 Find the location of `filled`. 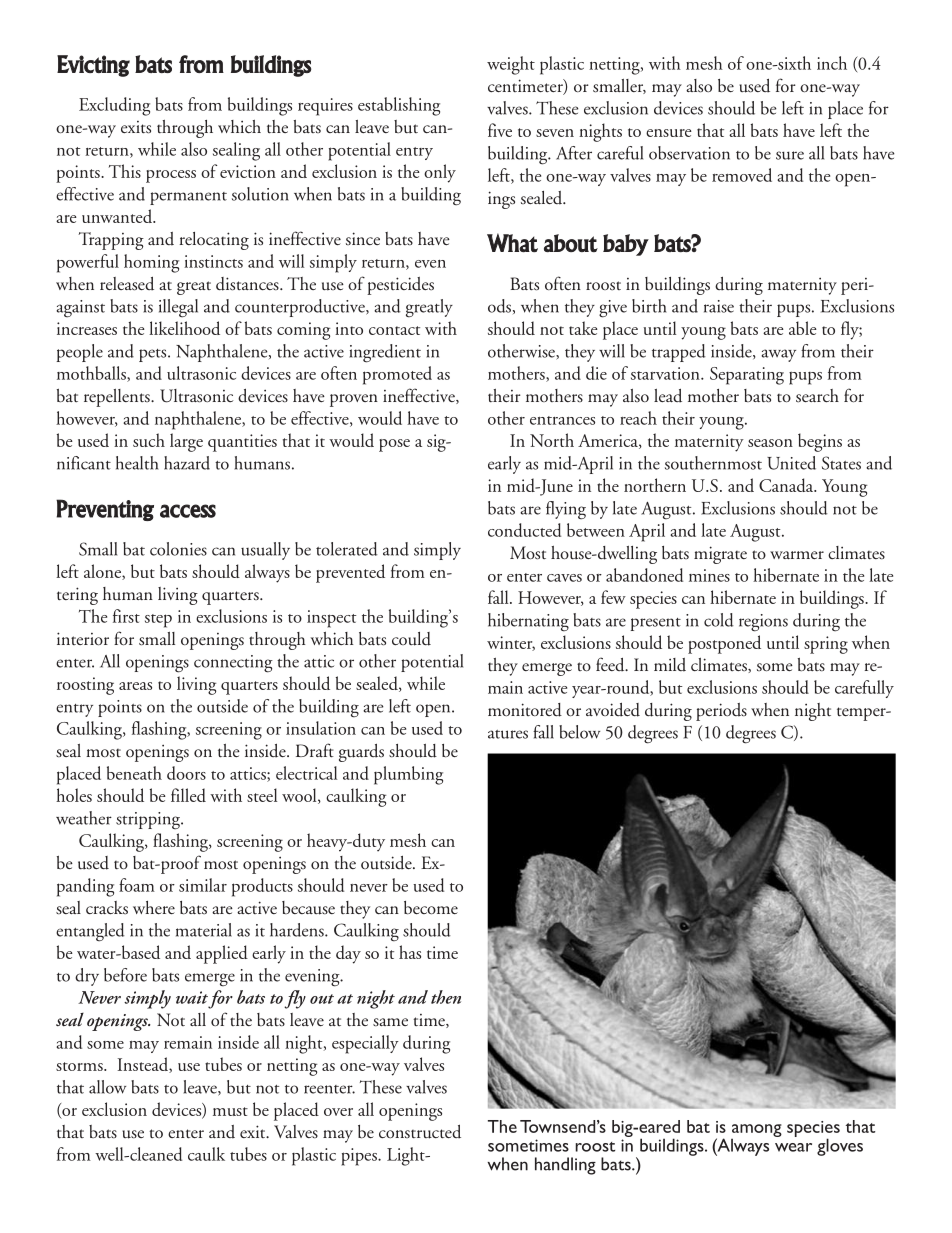

filled is located at coordinates (188, 795).
